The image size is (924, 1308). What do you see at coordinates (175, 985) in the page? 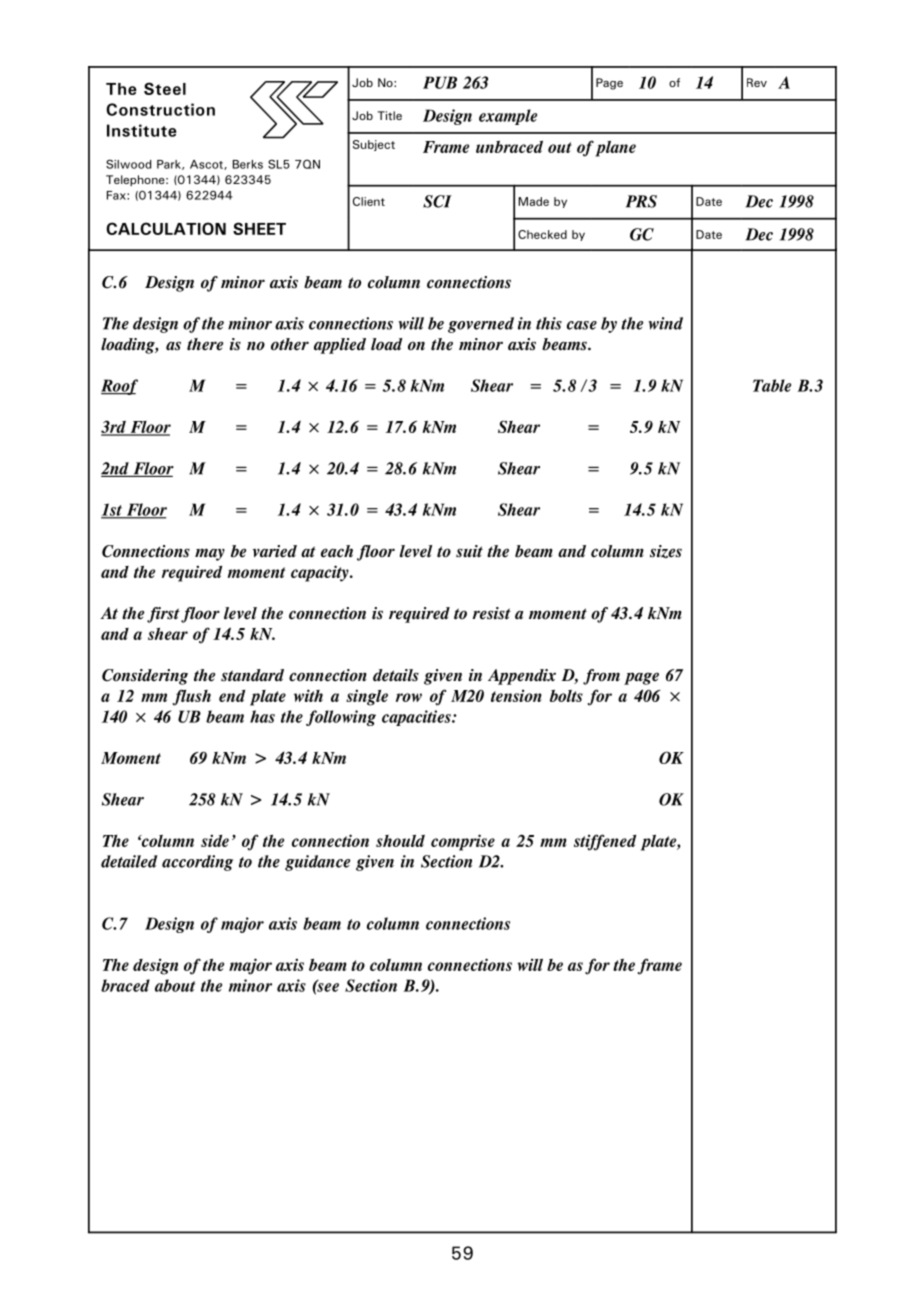
I see `about` at bounding box center [175, 985].
